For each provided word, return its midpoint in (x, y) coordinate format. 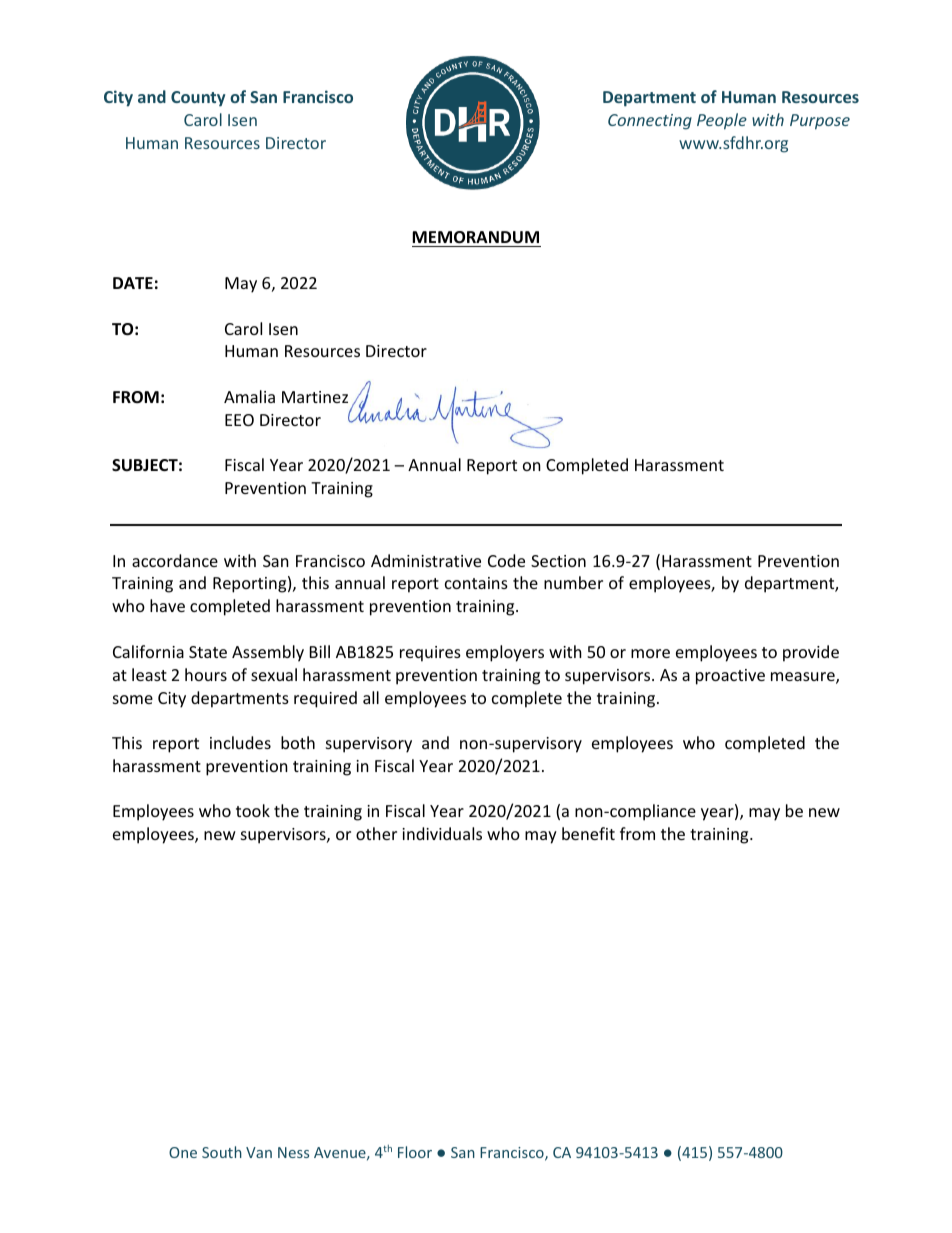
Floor (415, 1152)
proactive (730, 677)
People (722, 121)
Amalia (249, 396)
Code (506, 560)
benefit (588, 833)
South (222, 1152)
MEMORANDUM (475, 237)
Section (558, 561)
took (253, 810)
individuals (442, 833)
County (198, 99)
